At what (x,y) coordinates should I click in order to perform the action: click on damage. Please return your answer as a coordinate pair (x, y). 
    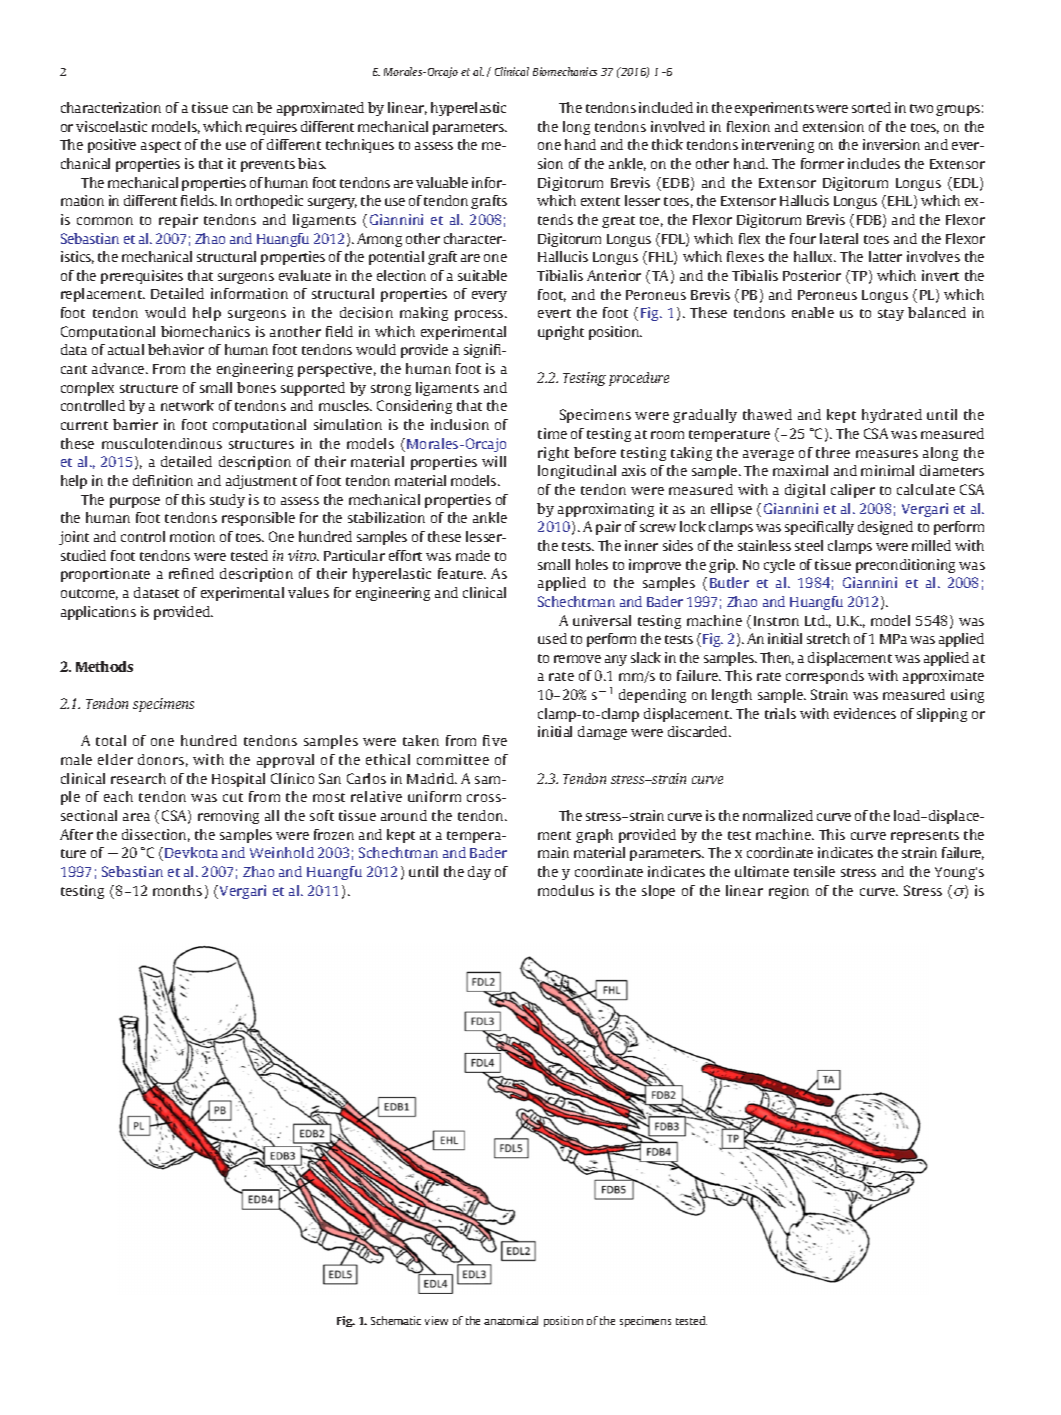
    Looking at the image, I should click on (602, 733).
